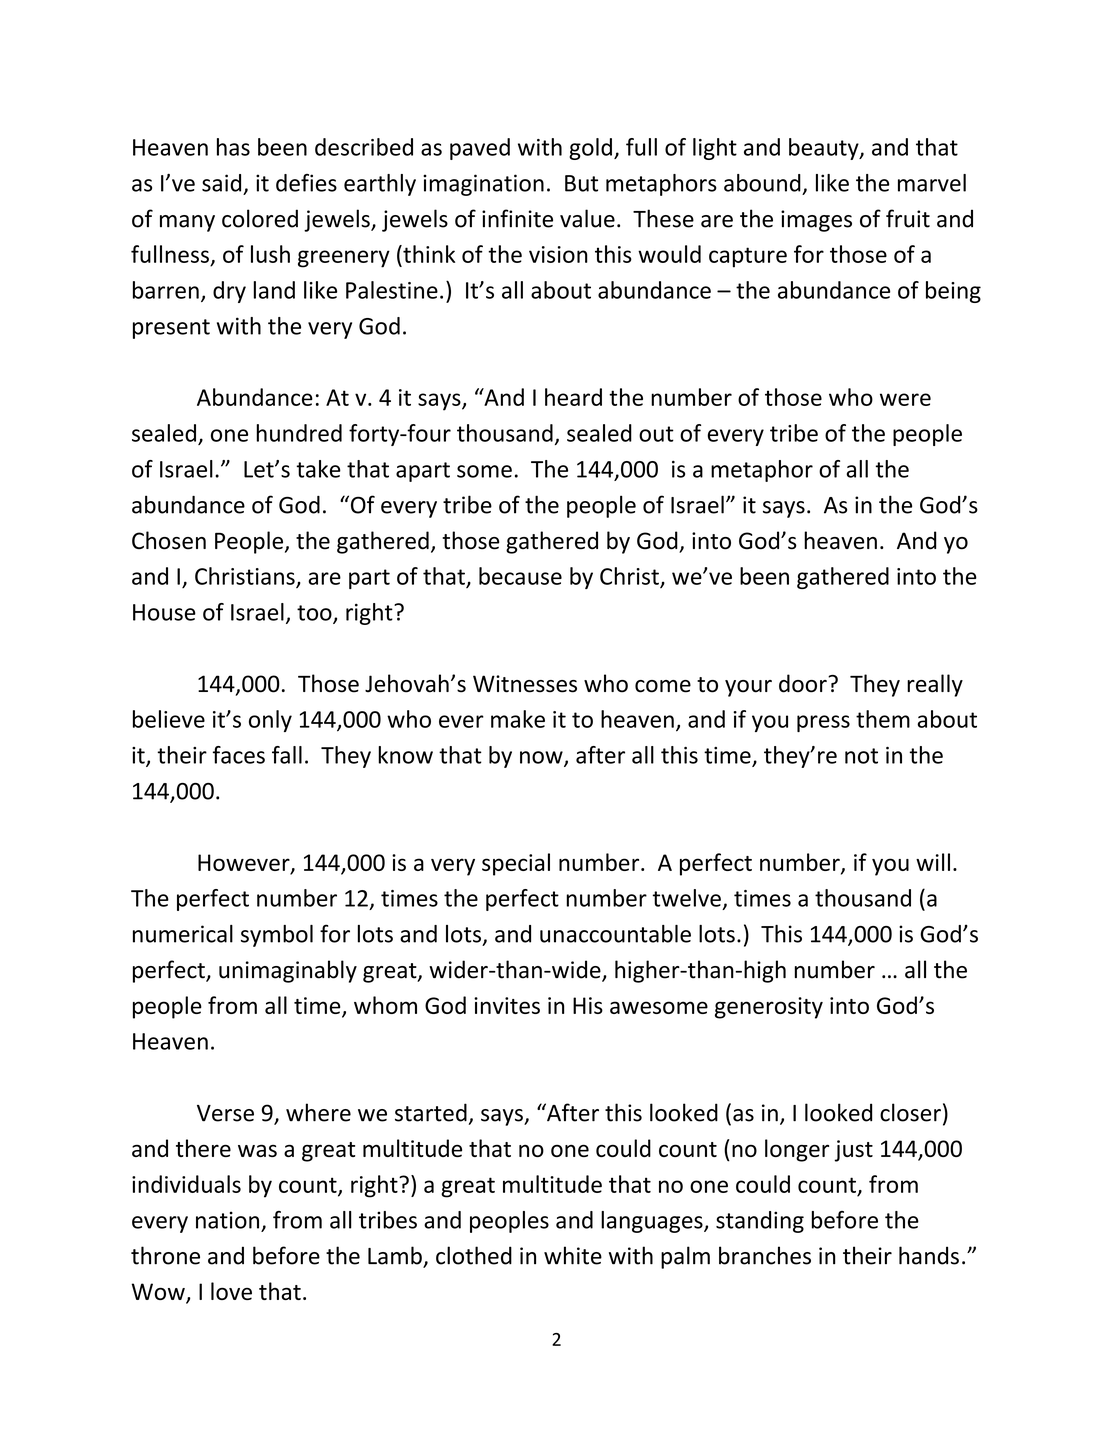 The image size is (1113, 1441). I want to click on love, so click(231, 1291).
